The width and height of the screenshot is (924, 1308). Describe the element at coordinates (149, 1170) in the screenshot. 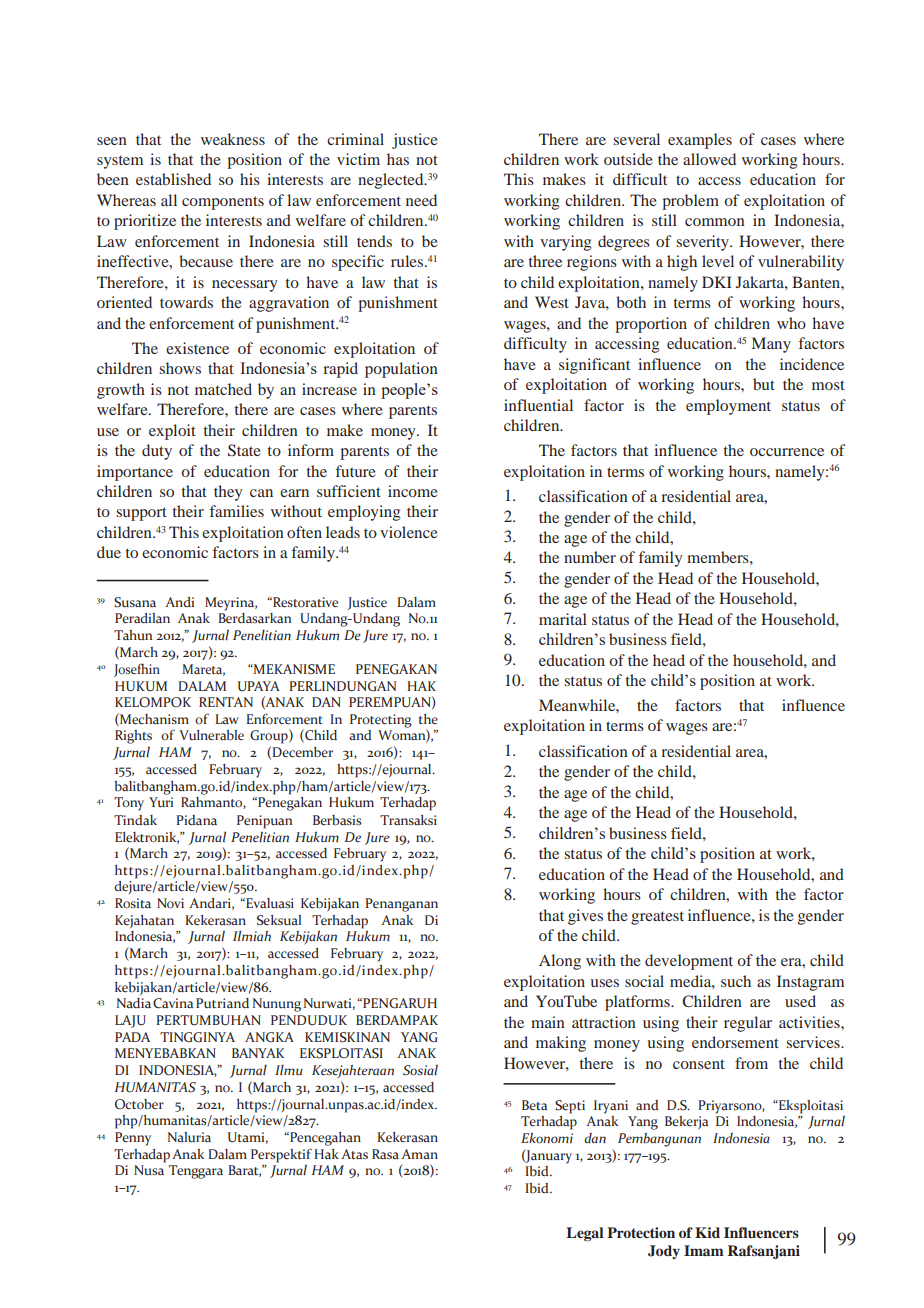

I see `Nusa` at that location.
